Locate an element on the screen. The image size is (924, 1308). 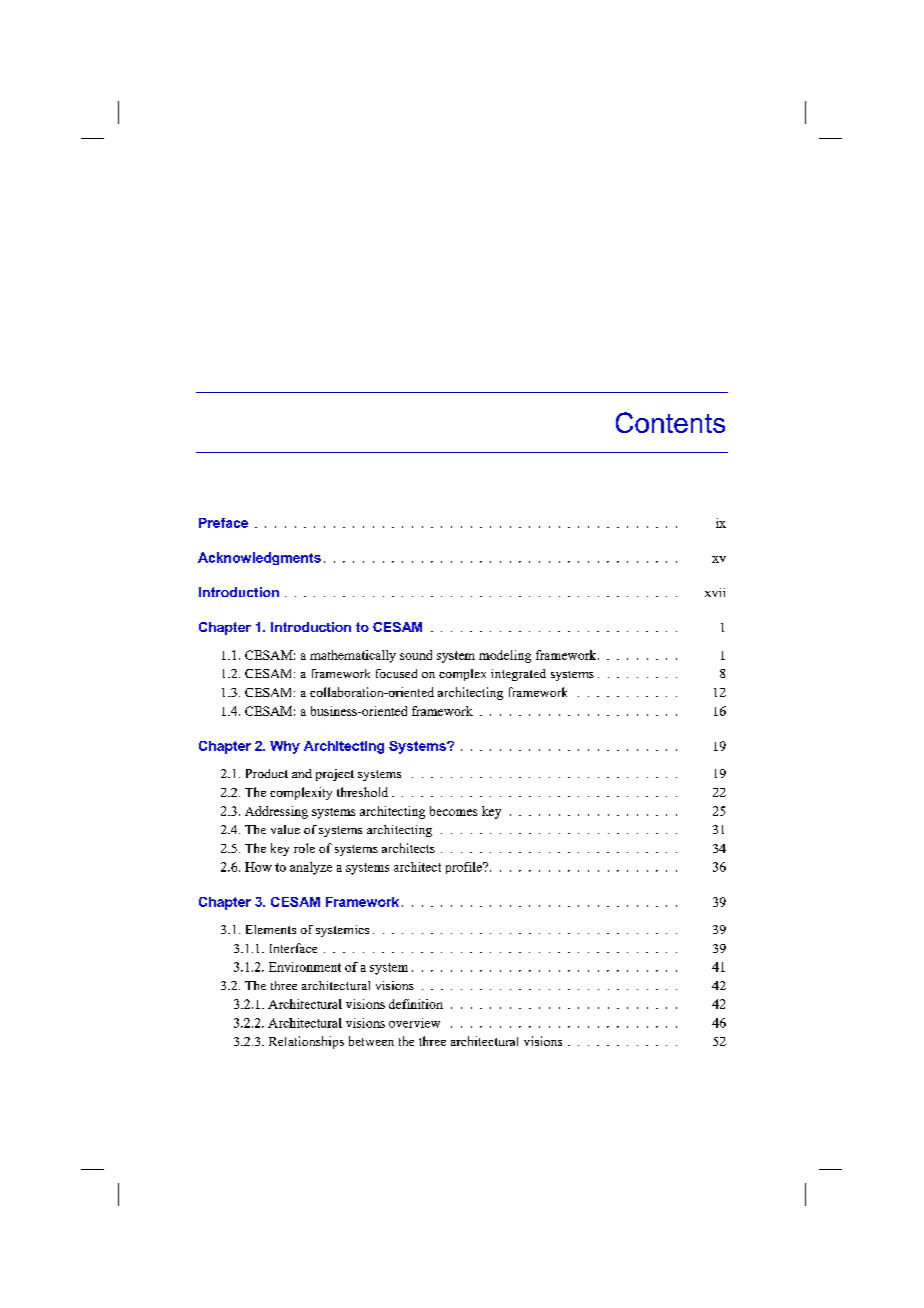
Why is located at coordinates (285, 747).
